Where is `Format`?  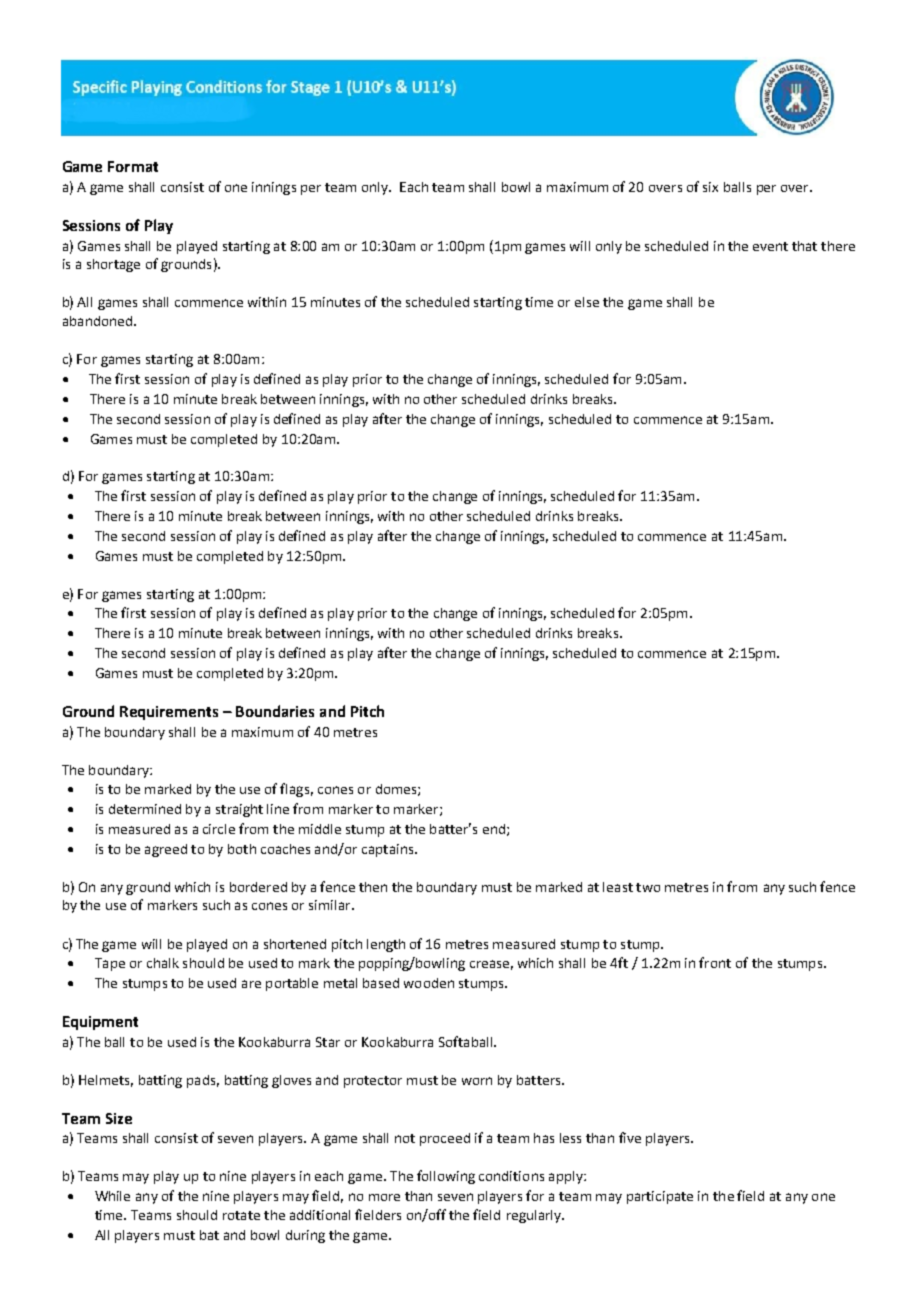 Format is located at coordinates (133, 166).
